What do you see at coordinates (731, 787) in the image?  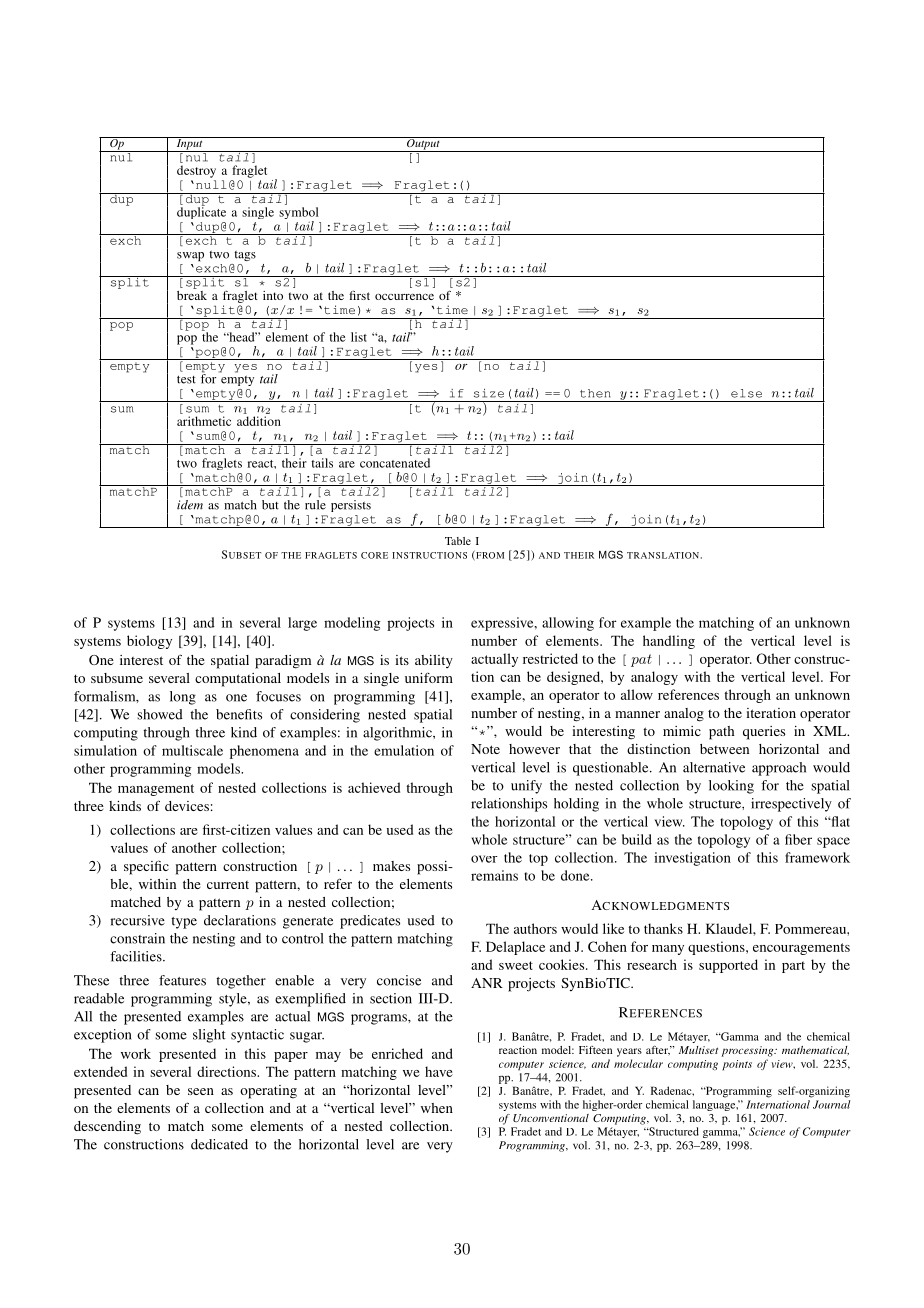 I see `looking` at bounding box center [731, 787].
